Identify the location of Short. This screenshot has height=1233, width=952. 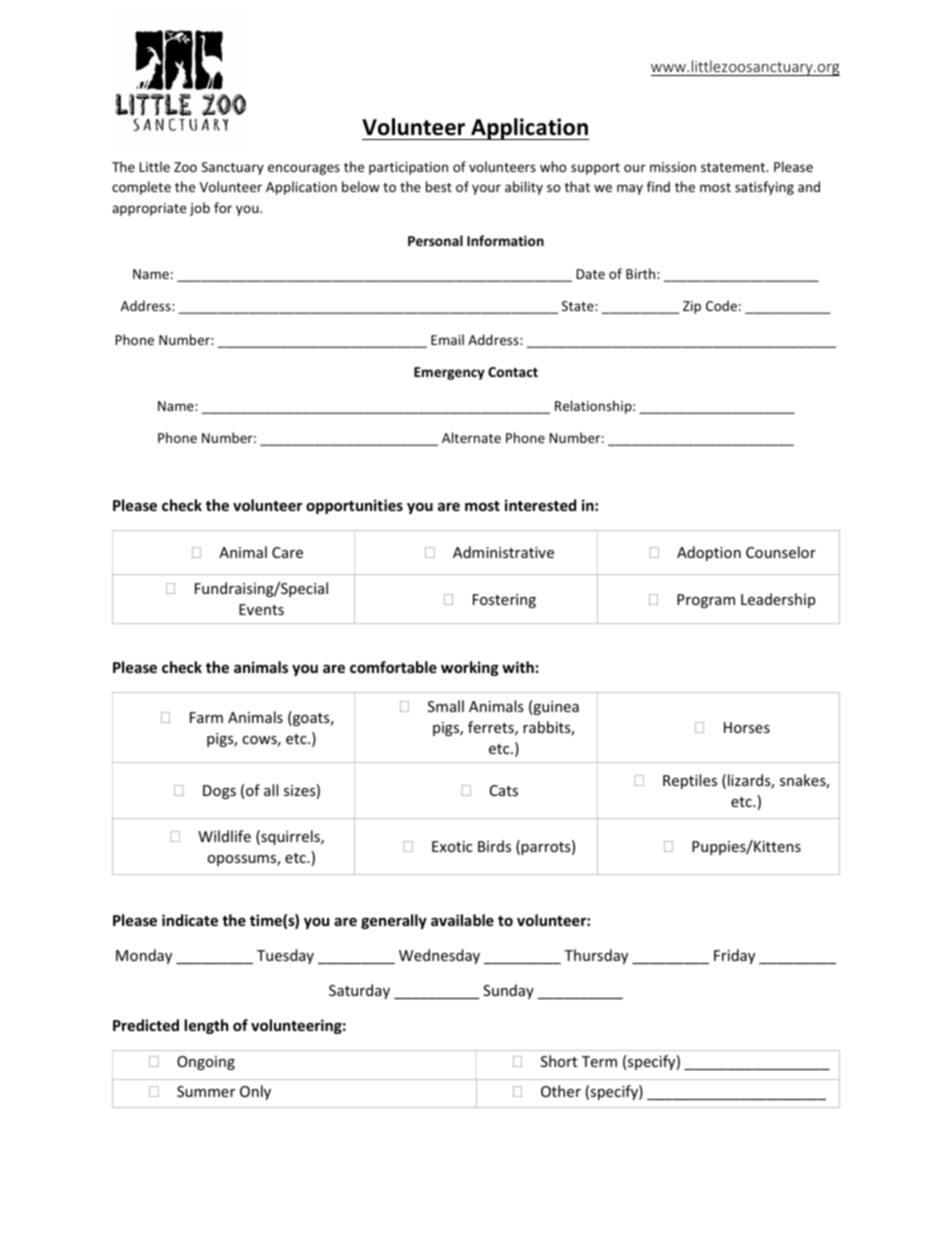
(559, 1061).
